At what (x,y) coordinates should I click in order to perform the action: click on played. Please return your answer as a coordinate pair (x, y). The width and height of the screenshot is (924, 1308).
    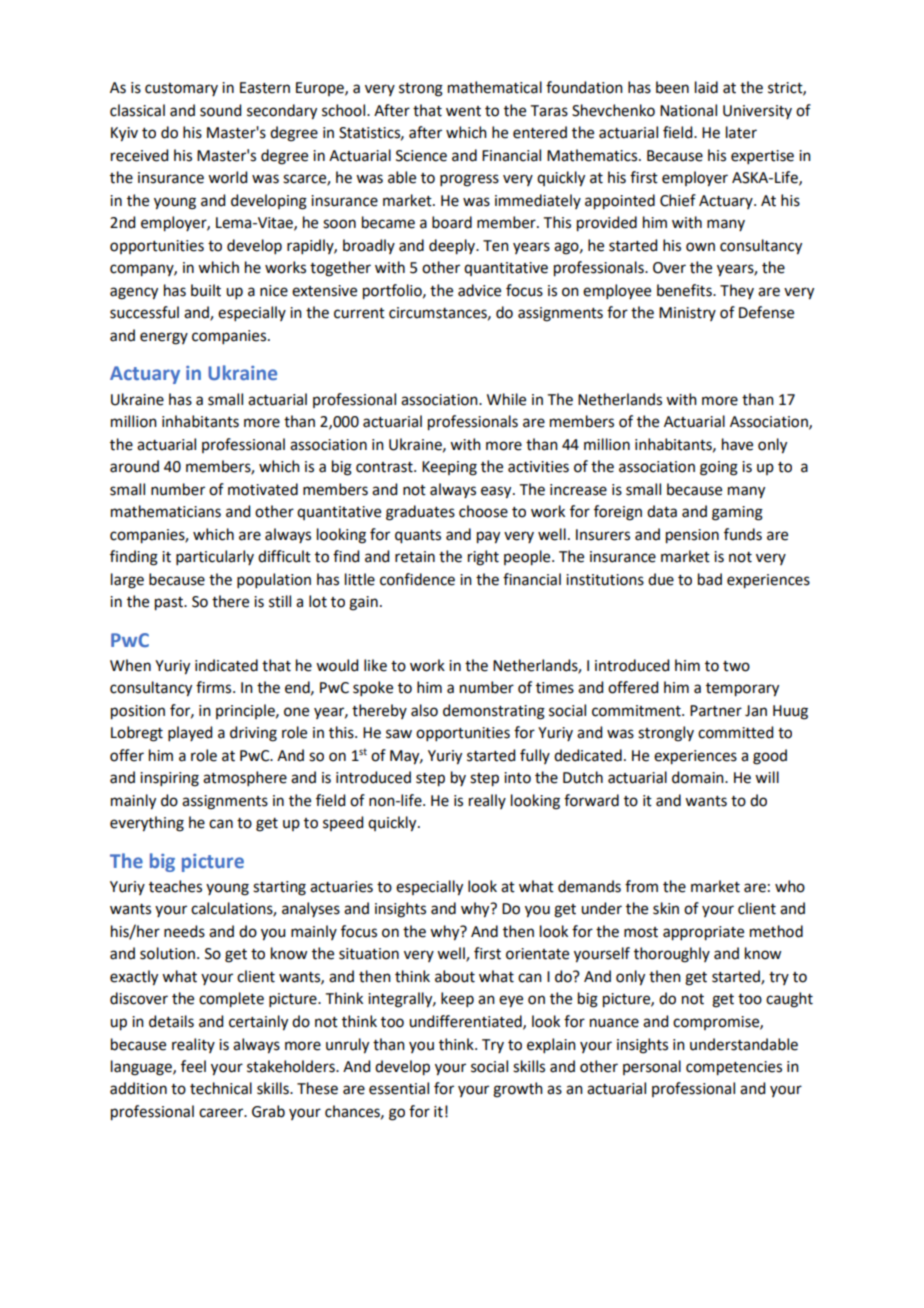
    Looking at the image, I should click on (190, 733).
